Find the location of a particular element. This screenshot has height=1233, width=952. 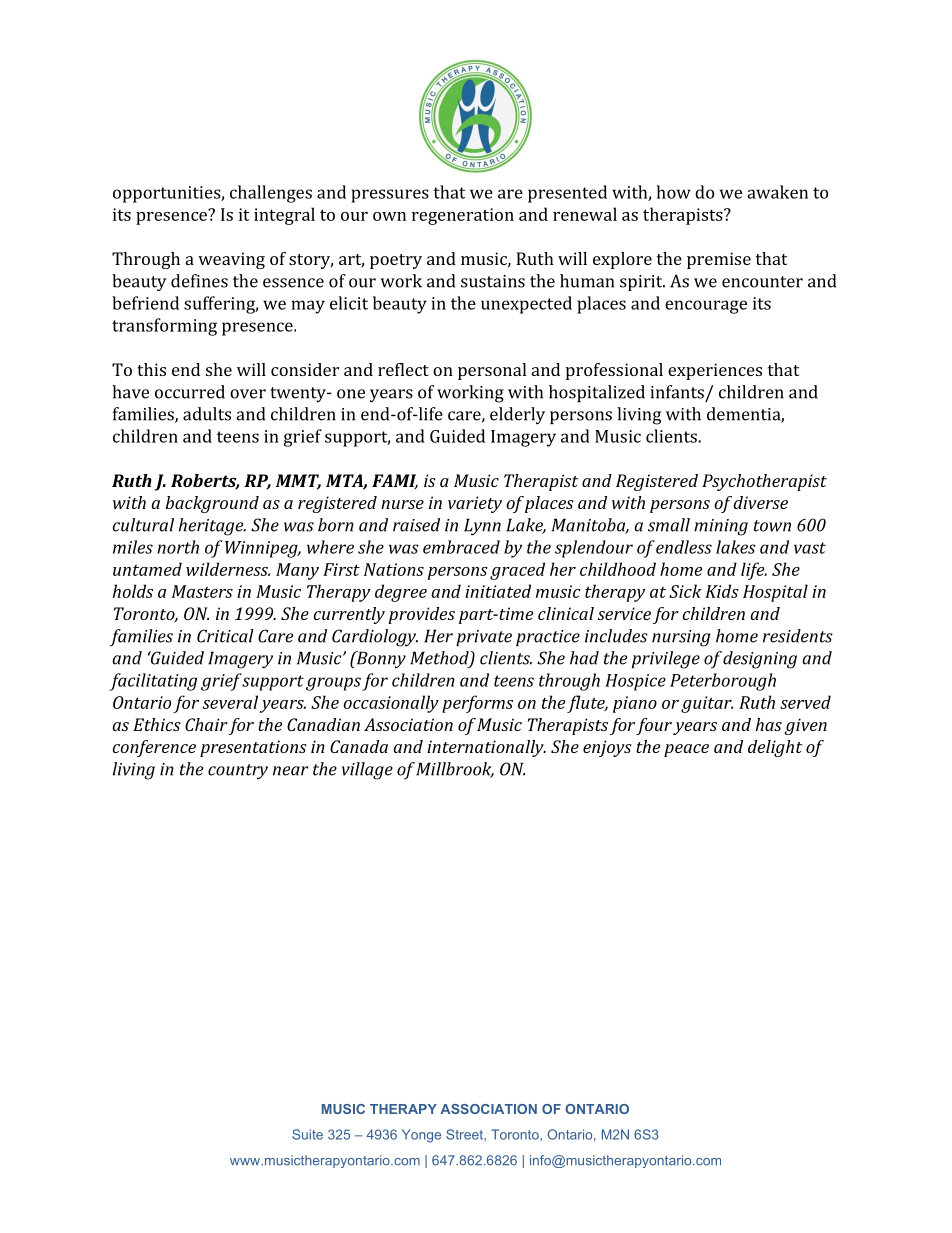

regeneration is located at coordinates (463, 216).
